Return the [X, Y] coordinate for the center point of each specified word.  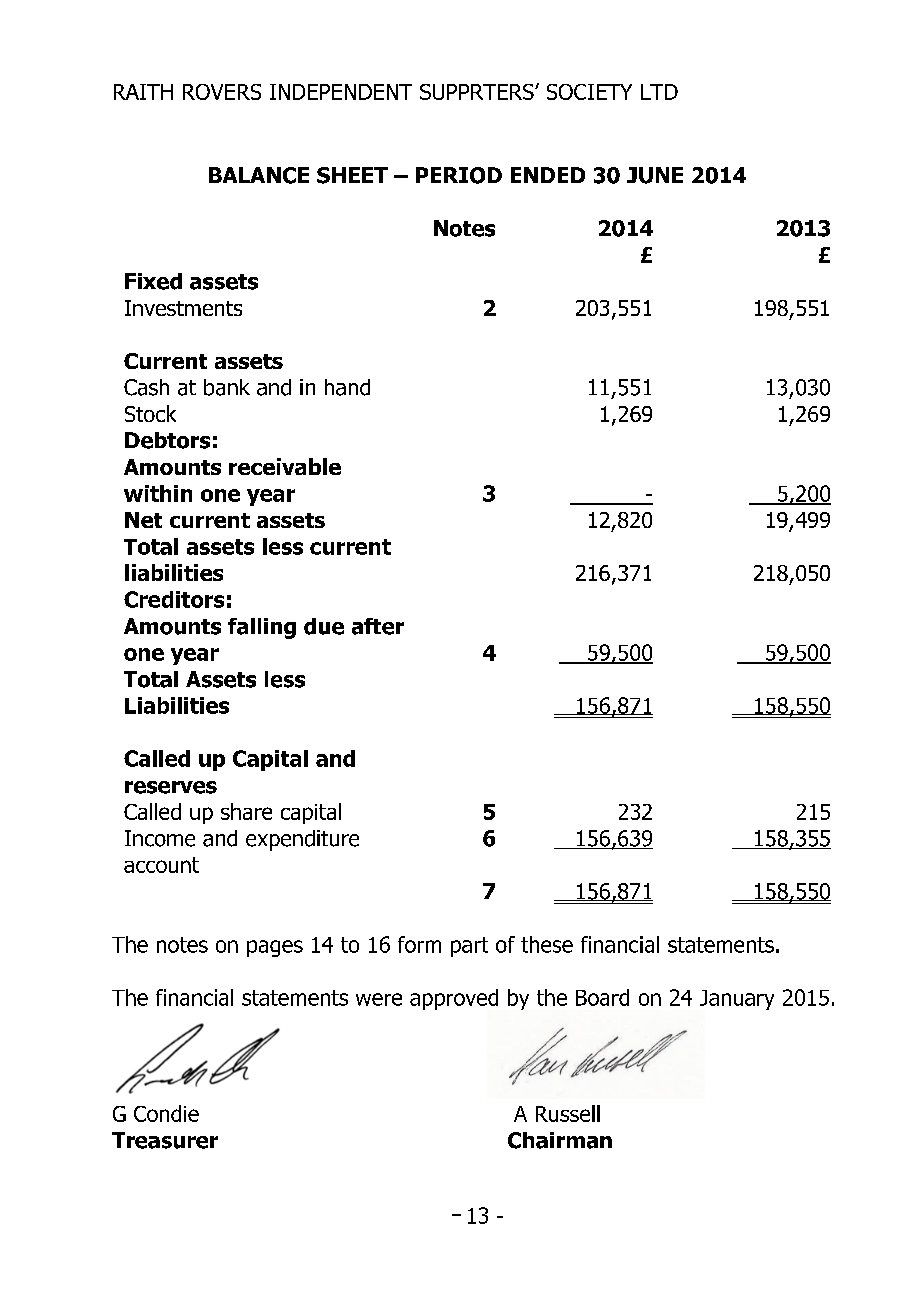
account [161, 865]
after [378, 626]
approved [454, 999]
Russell [568, 1113]
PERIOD [459, 175]
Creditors [174, 599]
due [324, 626]
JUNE [655, 175]
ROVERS [222, 92]
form [419, 944]
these [547, 944]
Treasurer [165, 1140]
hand [347, 387]
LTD [659, 92]
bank [227, 387]
